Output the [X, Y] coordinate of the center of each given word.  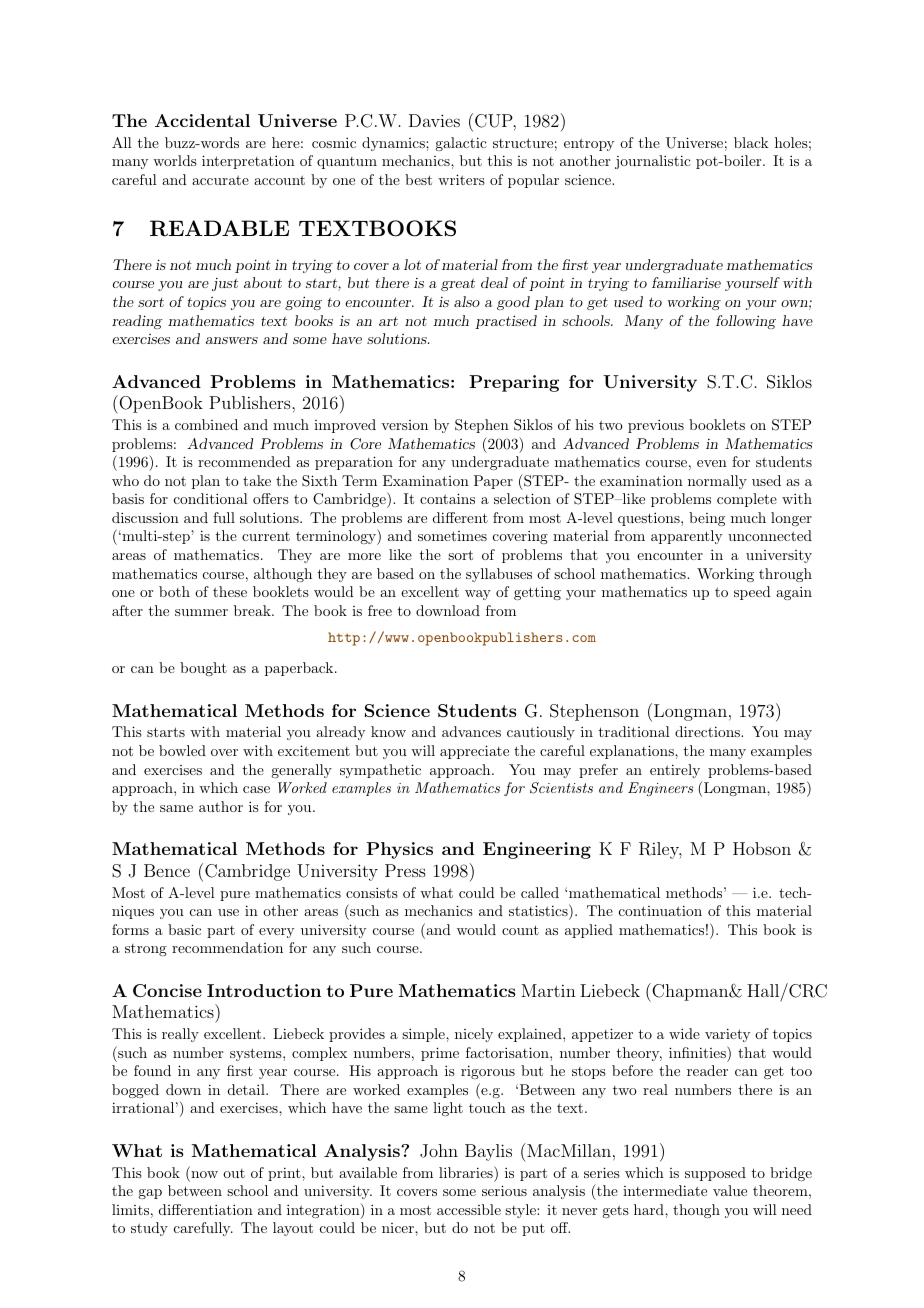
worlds [175, 160]
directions [708, 731]
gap [150, 1194]
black [751, 142]
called [540, 892]
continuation [660, 910]
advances [471, 731]
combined [206, 424]
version [404, 425]
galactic [461, 144]
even [712, 463]
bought [203, 669]
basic [184, 929]
